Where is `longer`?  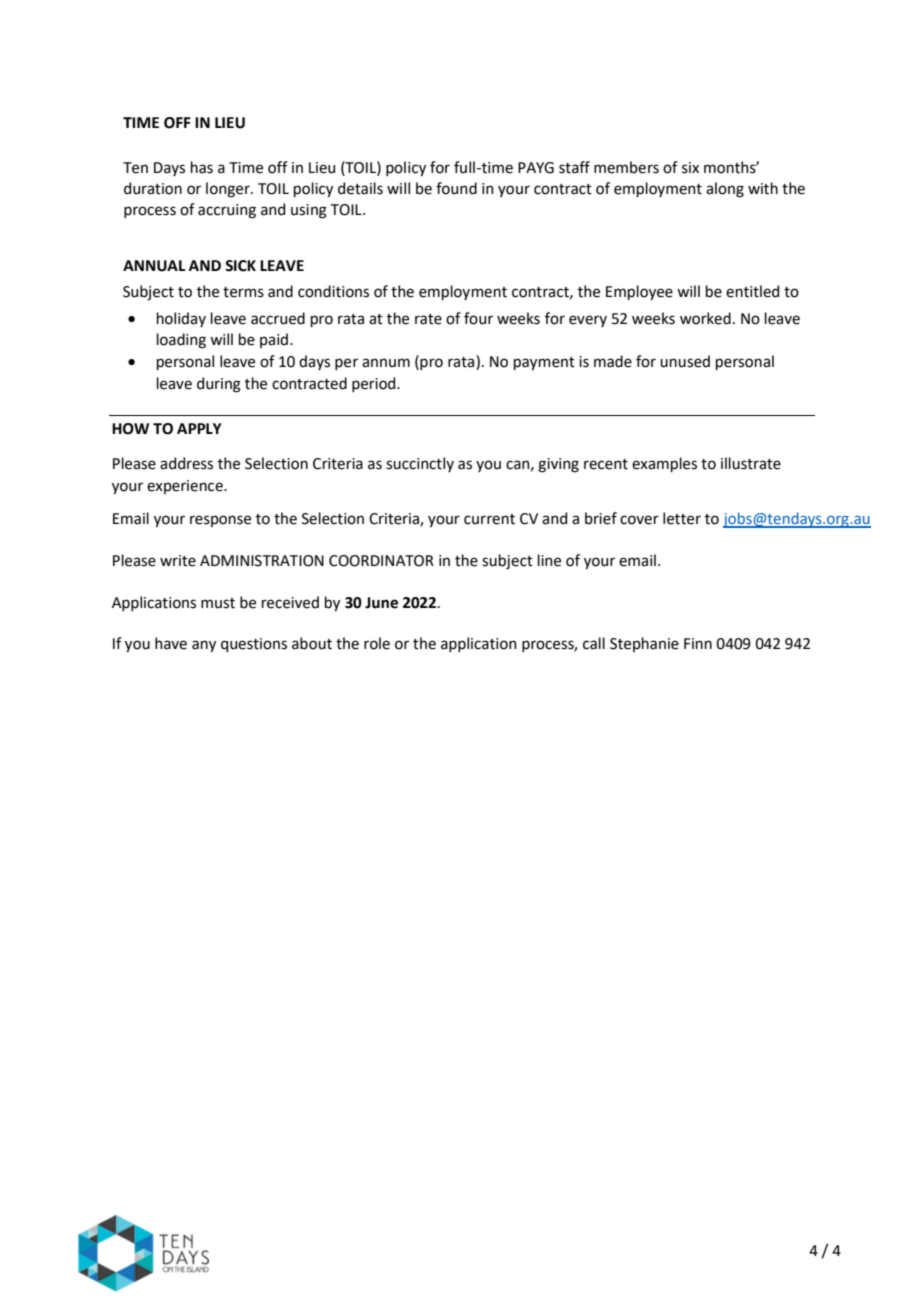 longer is located at coordinates (229, 190).
